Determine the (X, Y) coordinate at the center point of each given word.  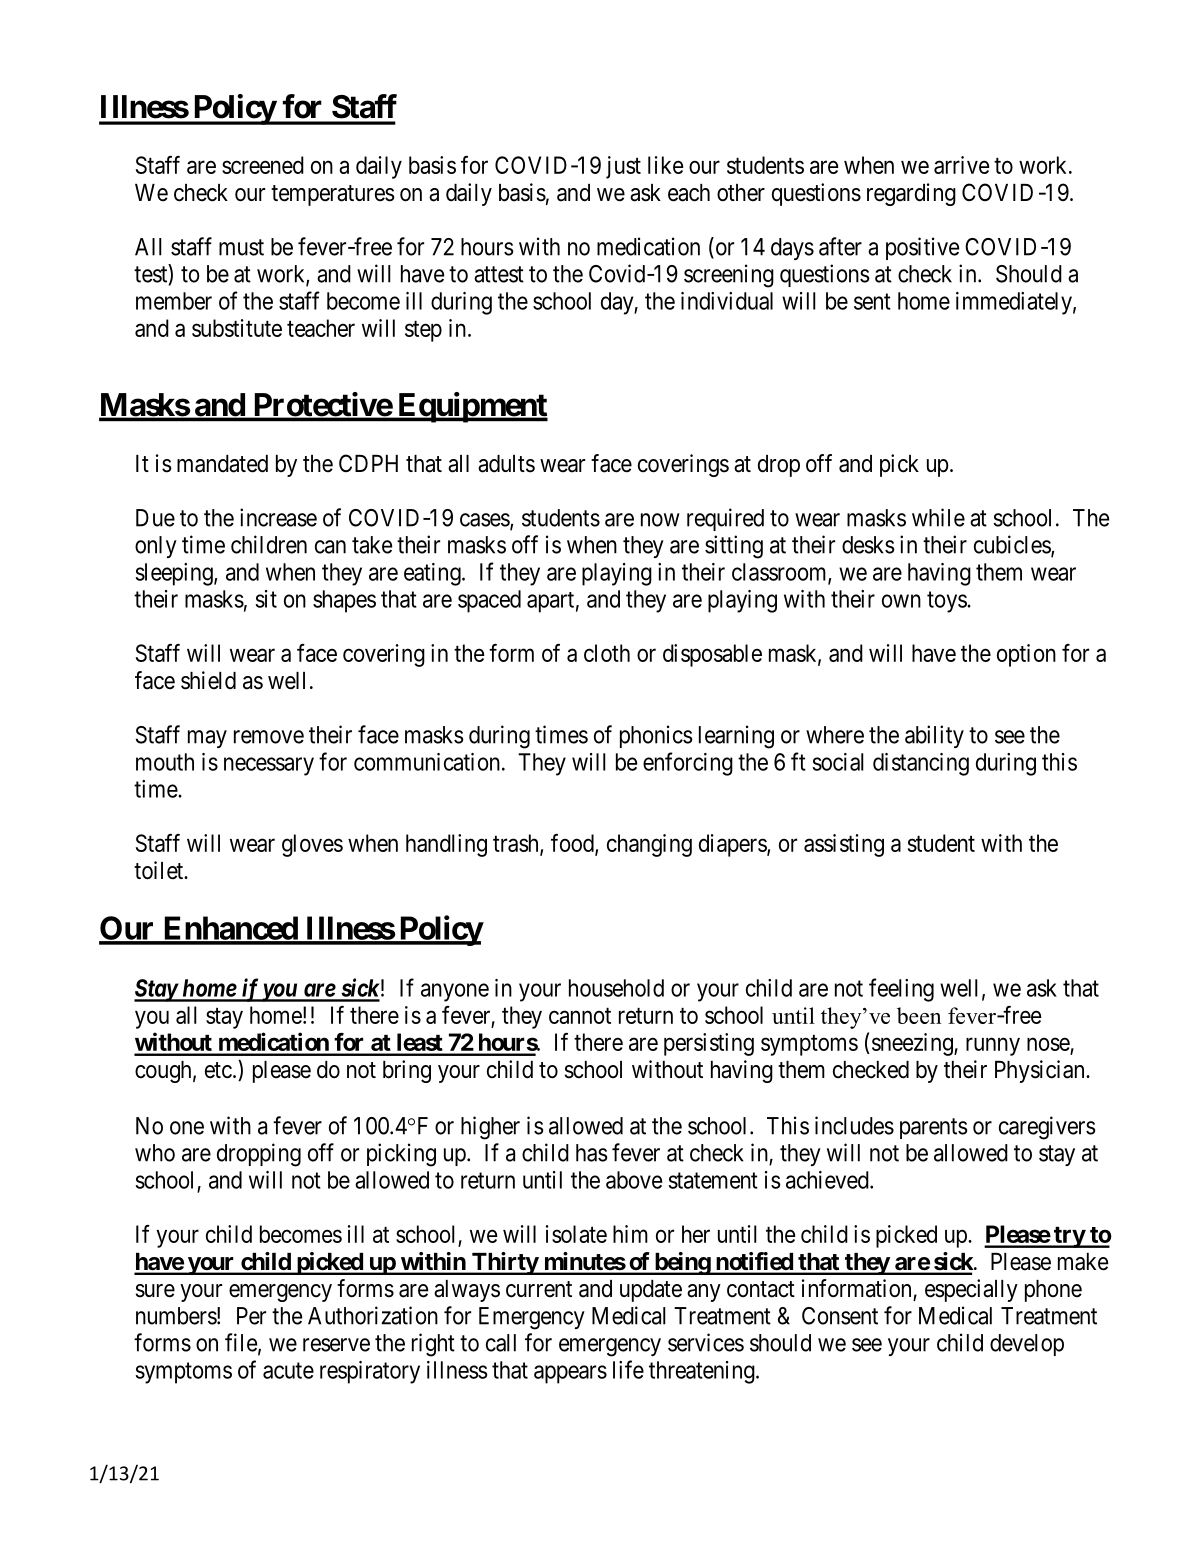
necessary (269, 766)
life (628, 1369)
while (938, 517)
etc (218, 1070)
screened (263, 165)
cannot (580, 1016)
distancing (921, 764)
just (623, 167)
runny (993, 1047)
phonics (656, 736)
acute (288, 1370)
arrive (961, 165)
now (660, 520)
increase (278, 517)
